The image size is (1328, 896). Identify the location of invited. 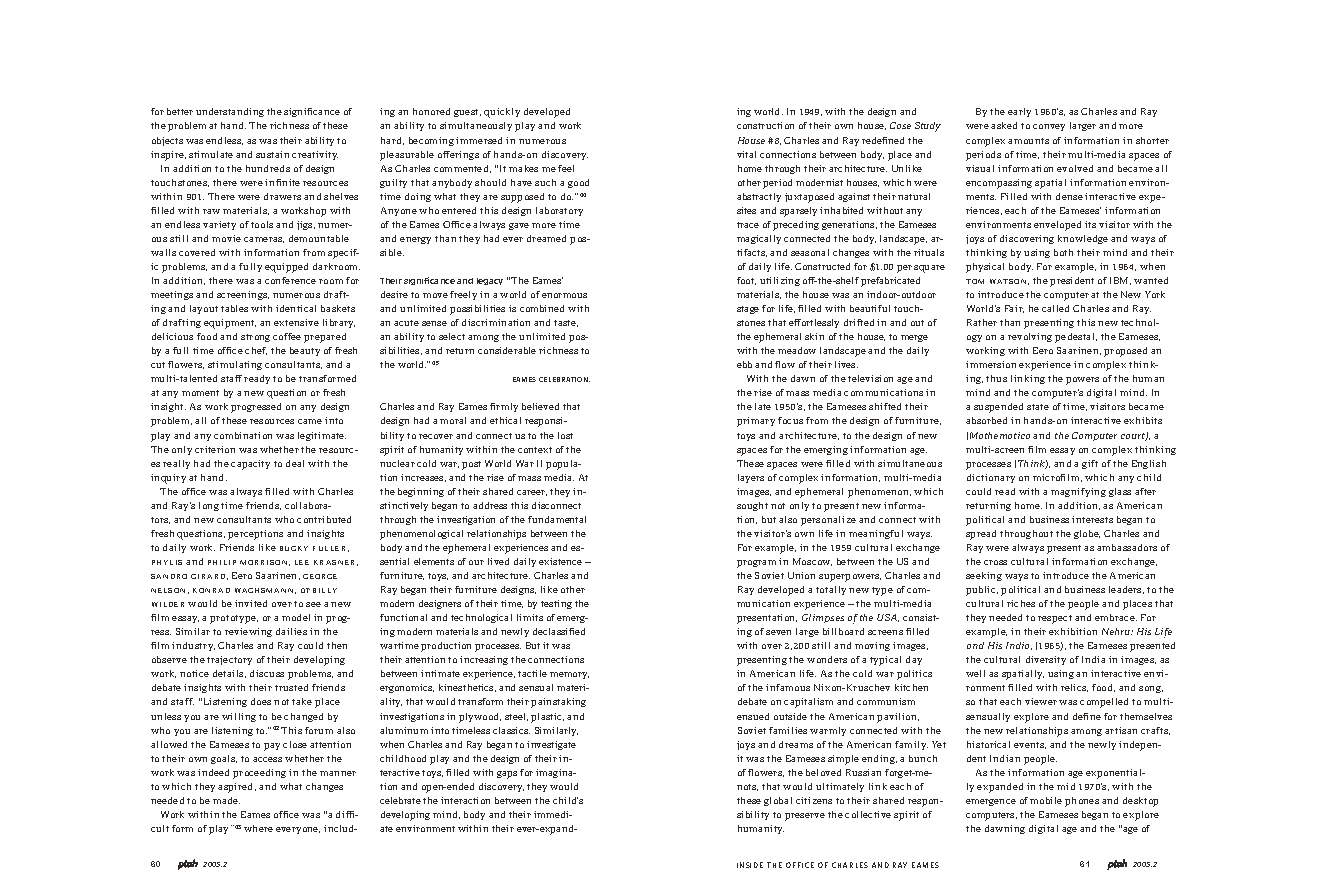
(251, 603).
